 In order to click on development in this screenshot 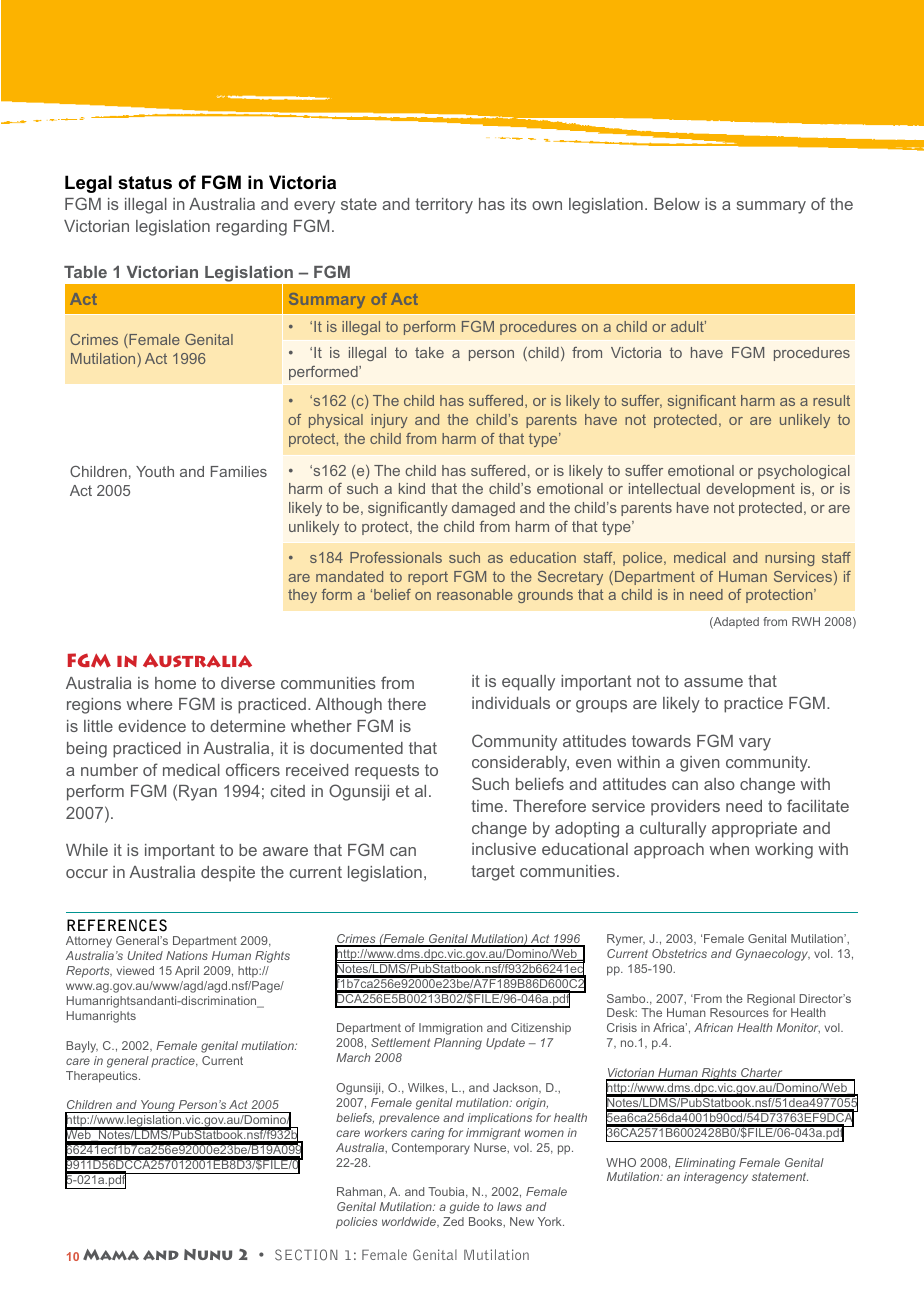, I will do `click(750, 490)`.
